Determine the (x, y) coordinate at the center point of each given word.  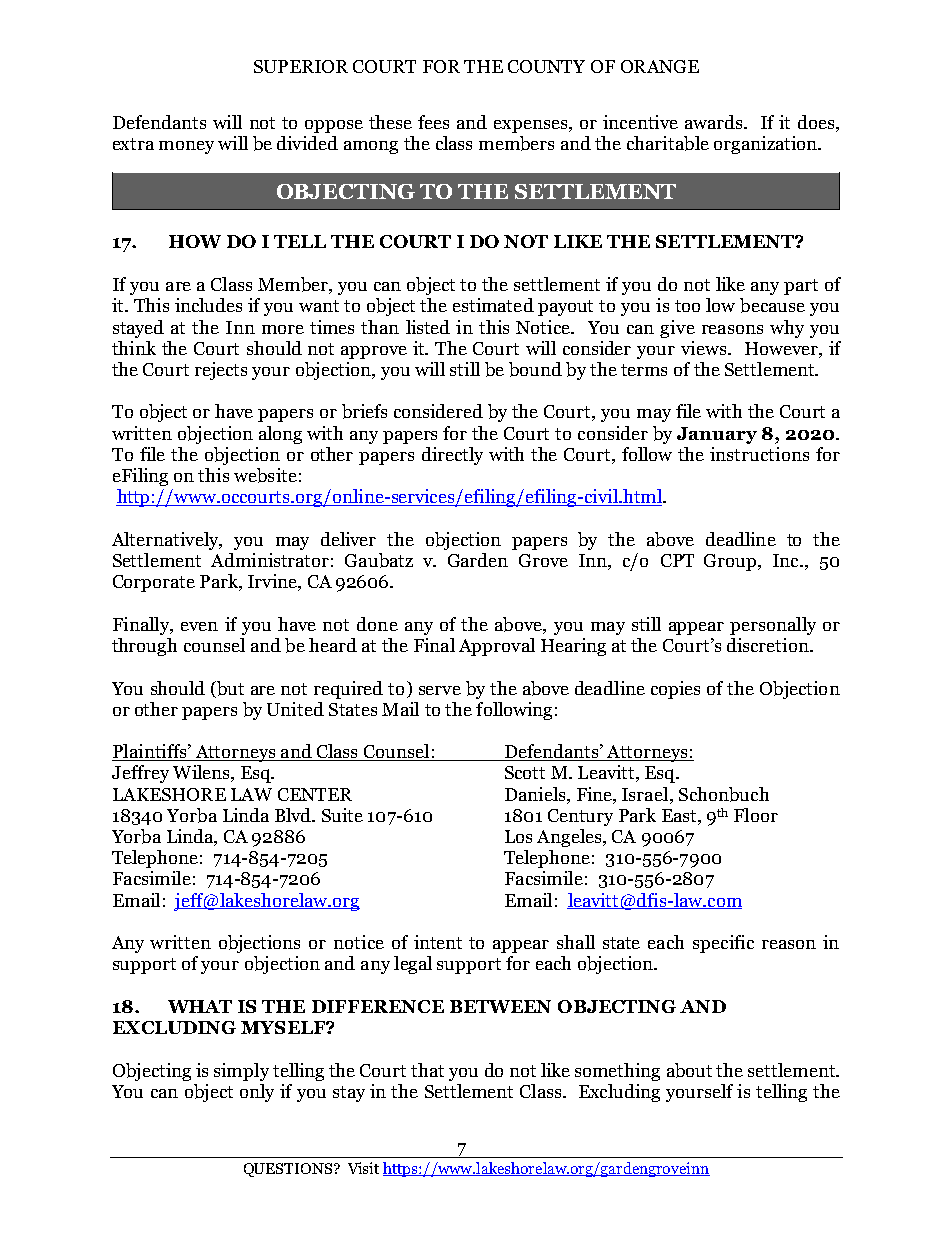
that (427, 1070)
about (689, 1070)
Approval (497, 647)
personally (773, 626)
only (257, 1093)
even (199, 626)
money (186, 147)
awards (715, 122)
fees (433, 122)
